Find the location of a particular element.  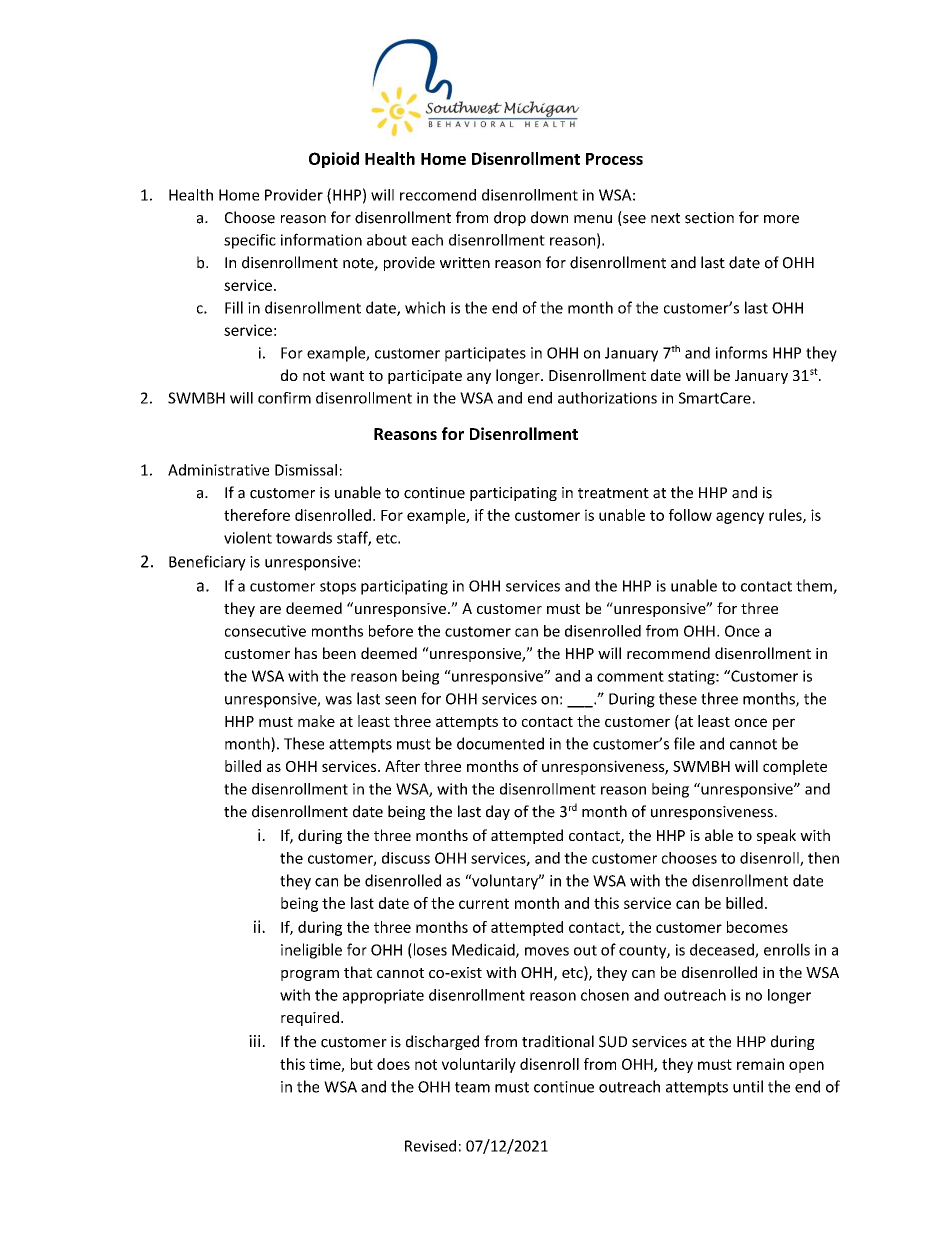

iii is located at coordinates (256, 1041).
